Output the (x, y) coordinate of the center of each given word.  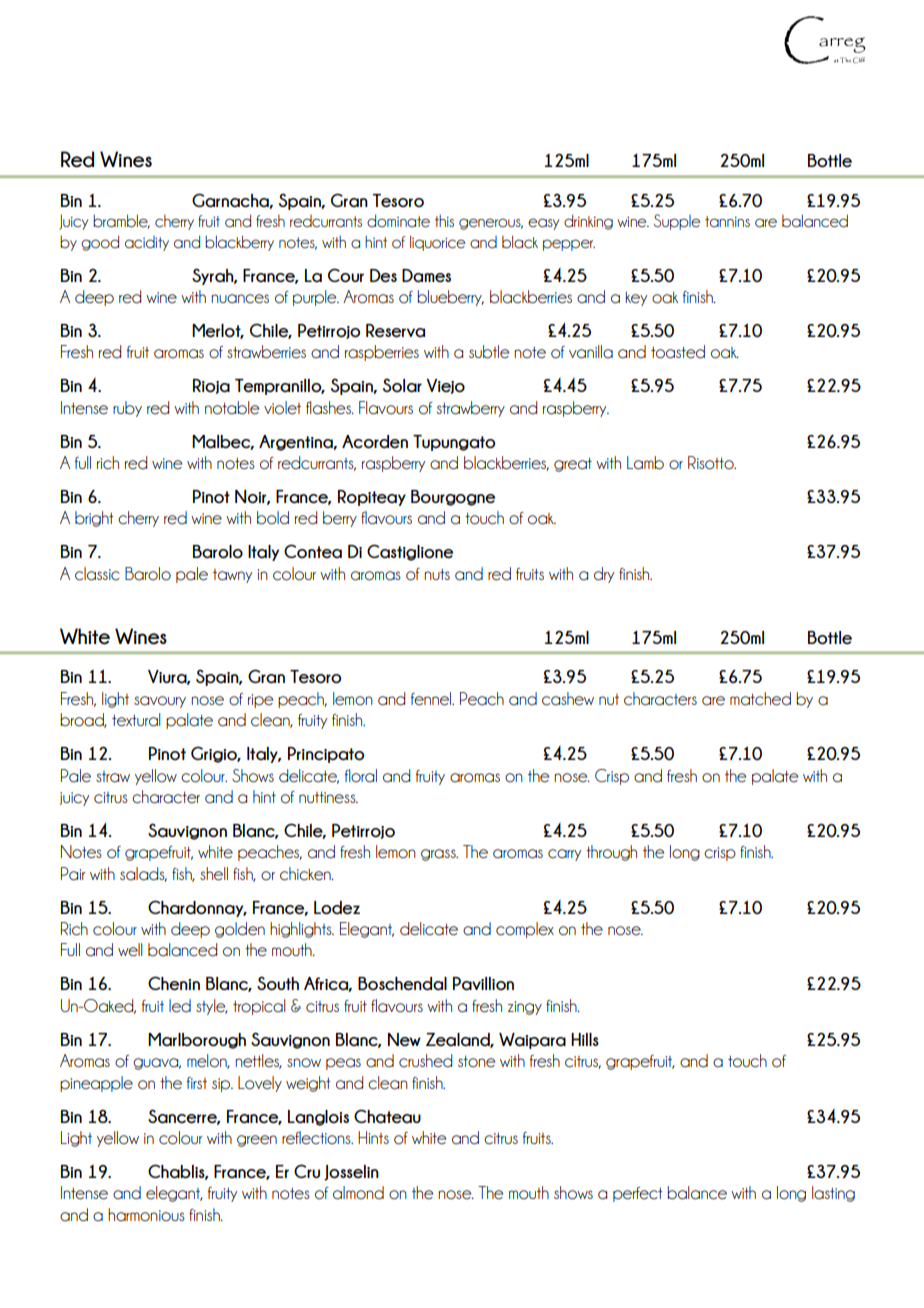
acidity (147, 243)
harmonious (146, 1215)
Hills (585, 1039)
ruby (127, 409)
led (180, 1006)
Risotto (712, 463)
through (611, 853)
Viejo (445, 386)
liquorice (437, 243)
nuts (437, 574)
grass (439, 855)
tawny (232, 576)
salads (143, 874)
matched (760, 699)
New (404, 1040)
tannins (727, 222)
